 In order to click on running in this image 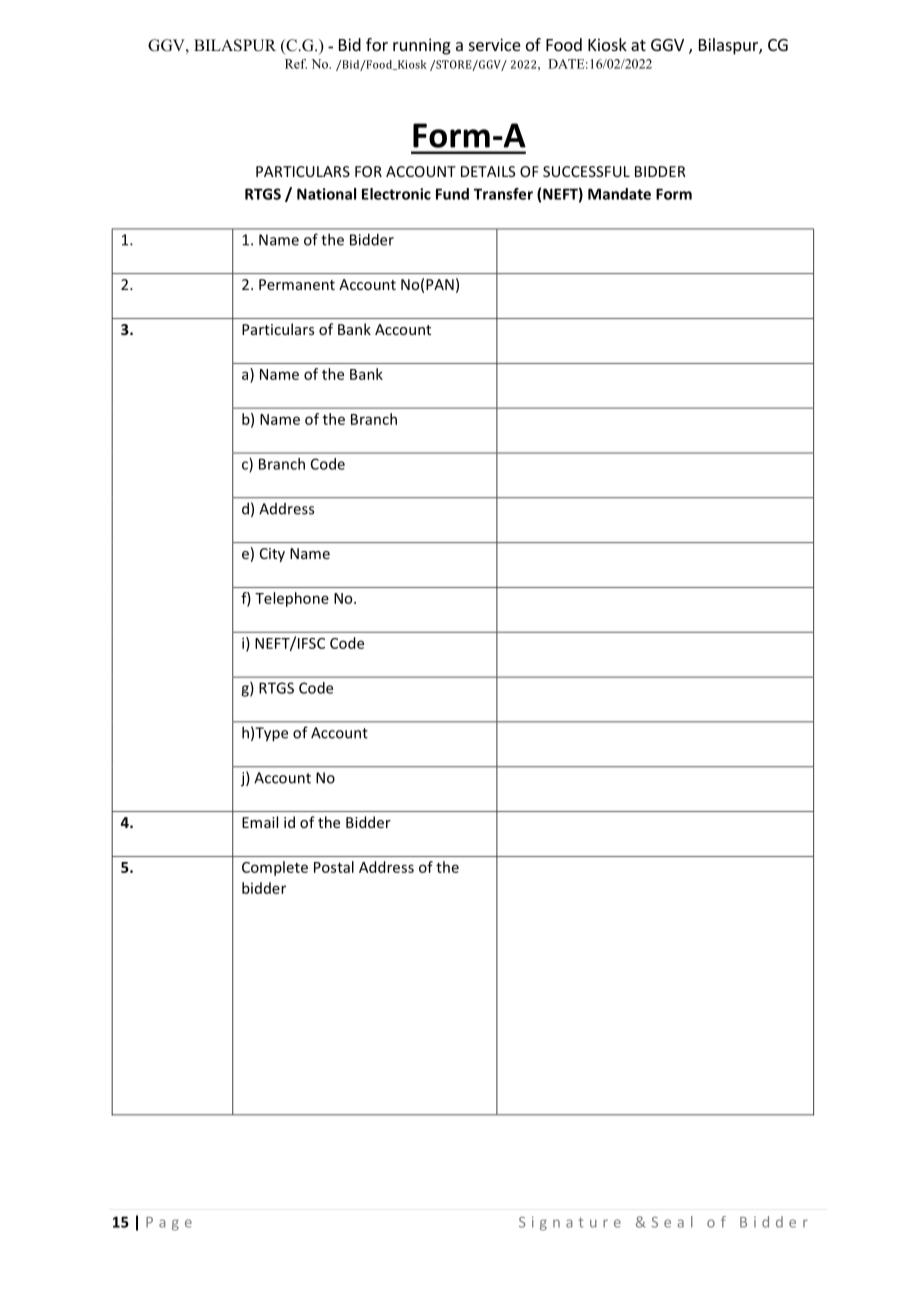, I will do `click(422, 46)`.
